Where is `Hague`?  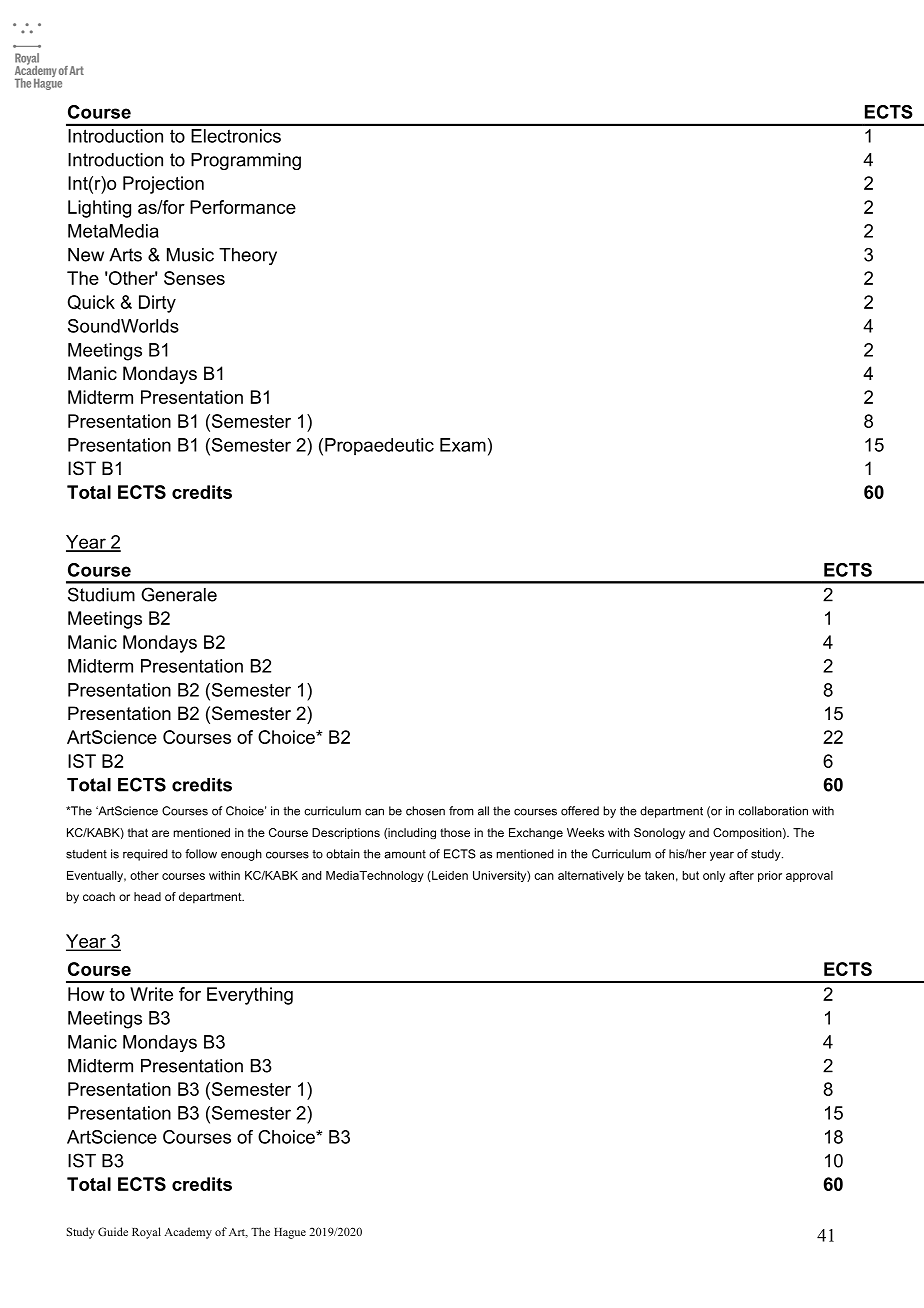
Hague is located at coordinates (290, 1233).
